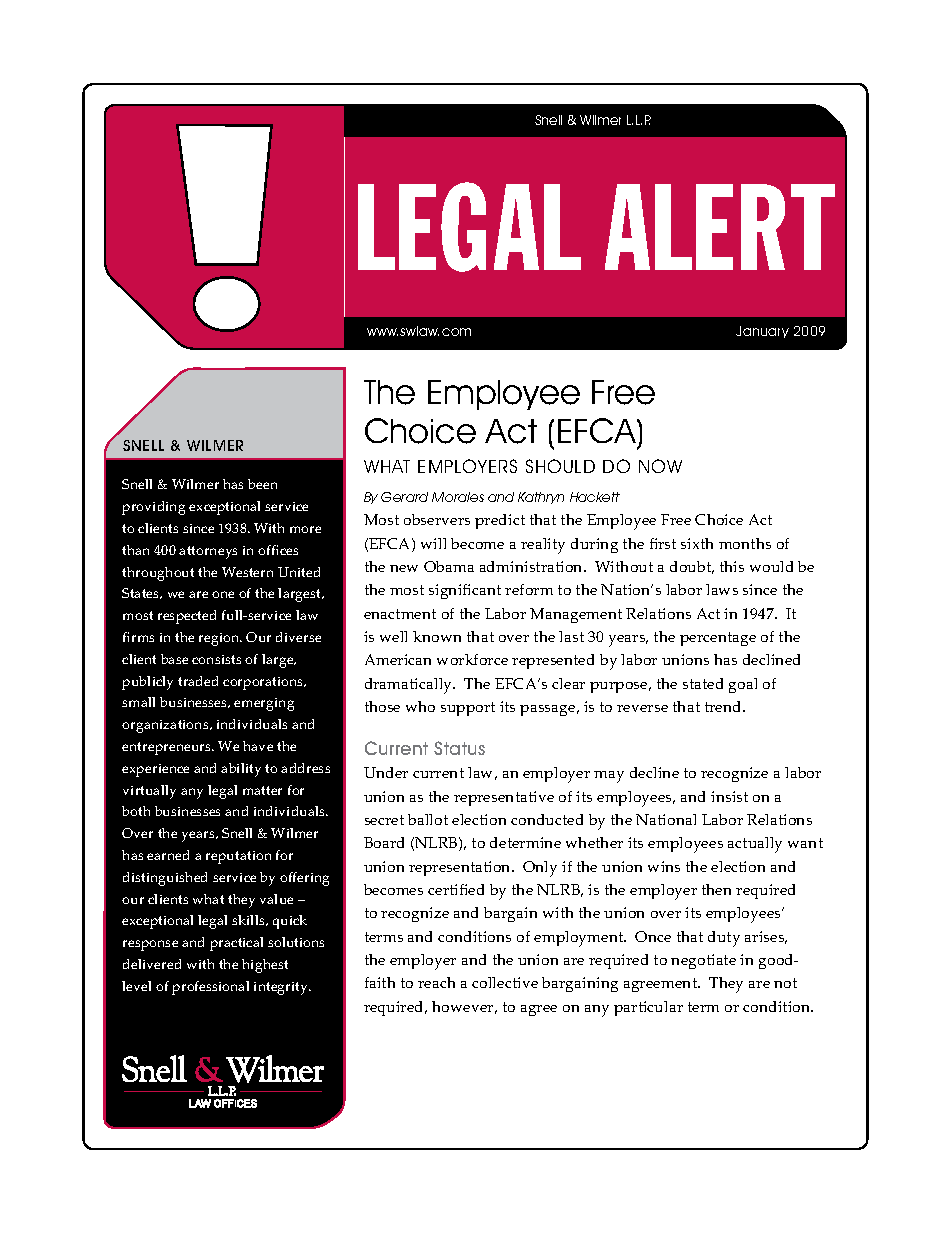  What do you see at coordinates (762, 332) in the screenshot?
I see `January` at bounding box center [762, 332].
